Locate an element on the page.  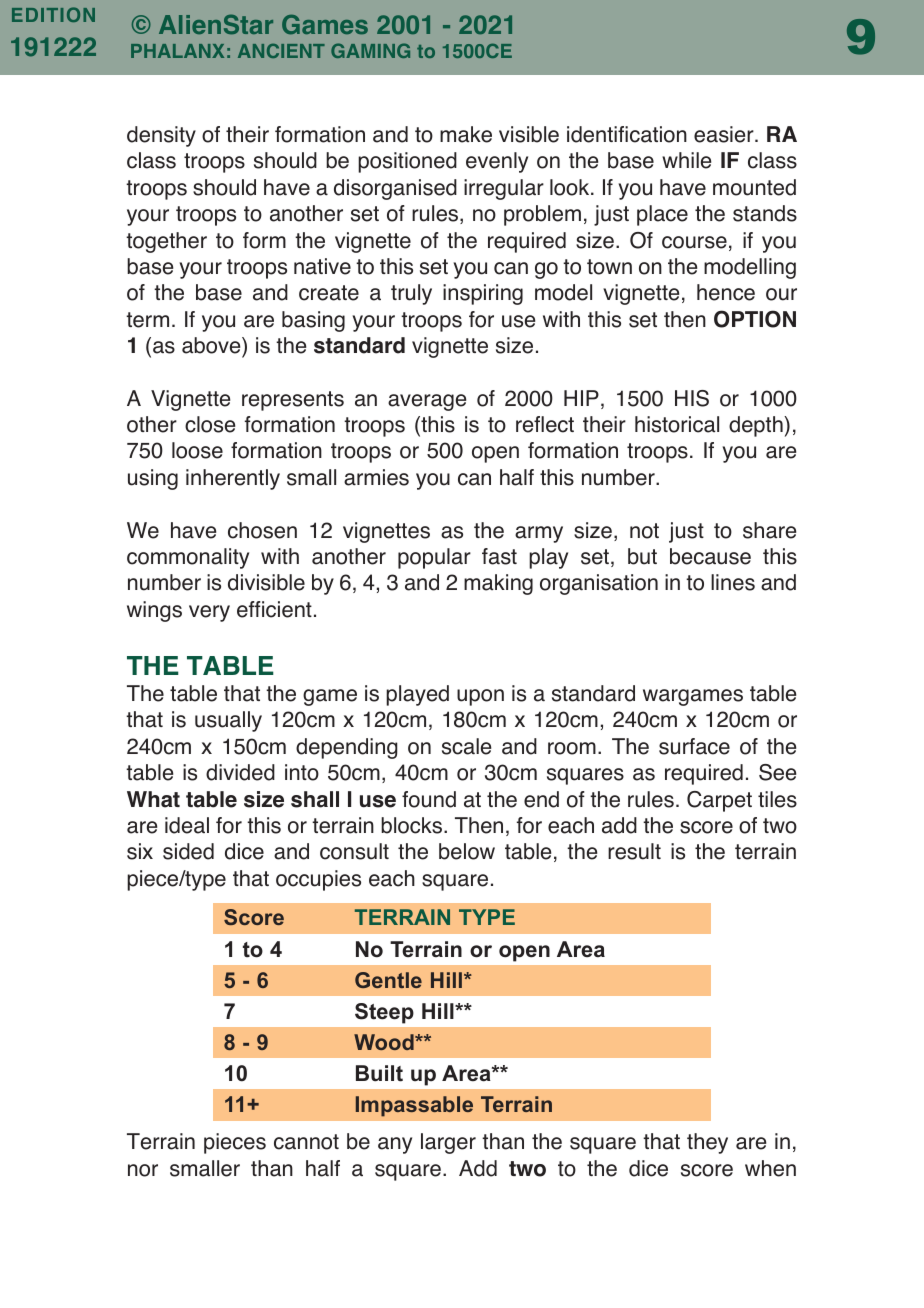
easier is located at coordinates (725, 134).
